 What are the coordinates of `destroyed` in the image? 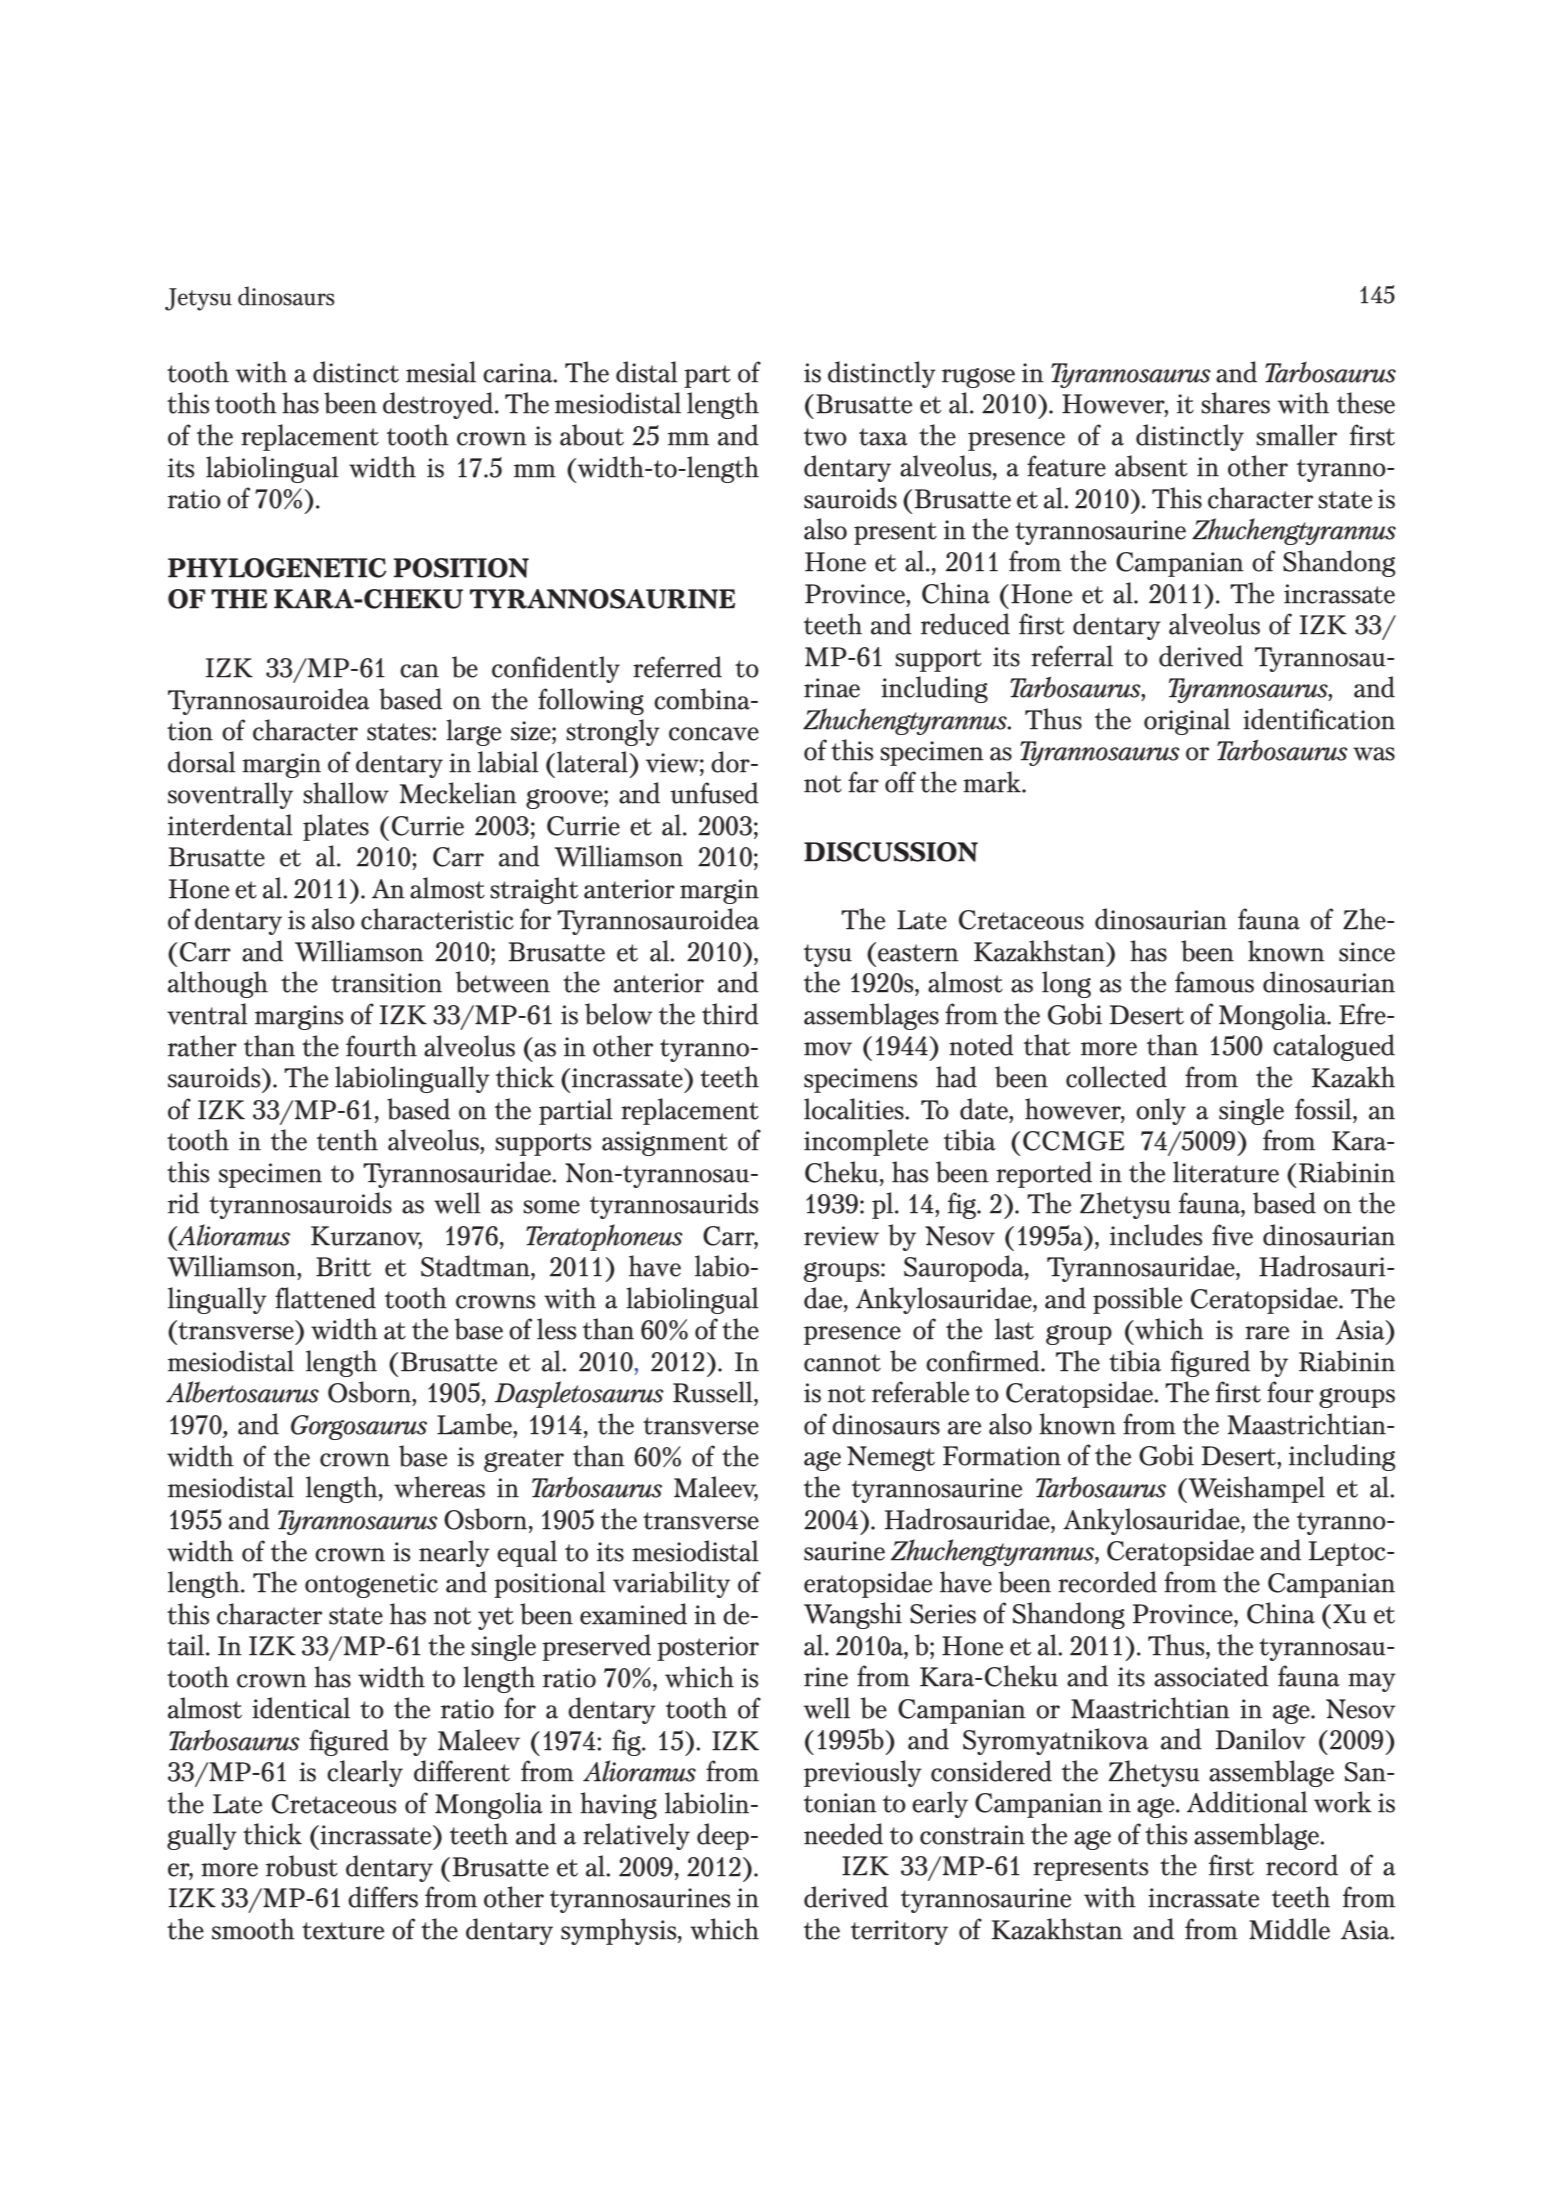 It's located at (439, 405).
